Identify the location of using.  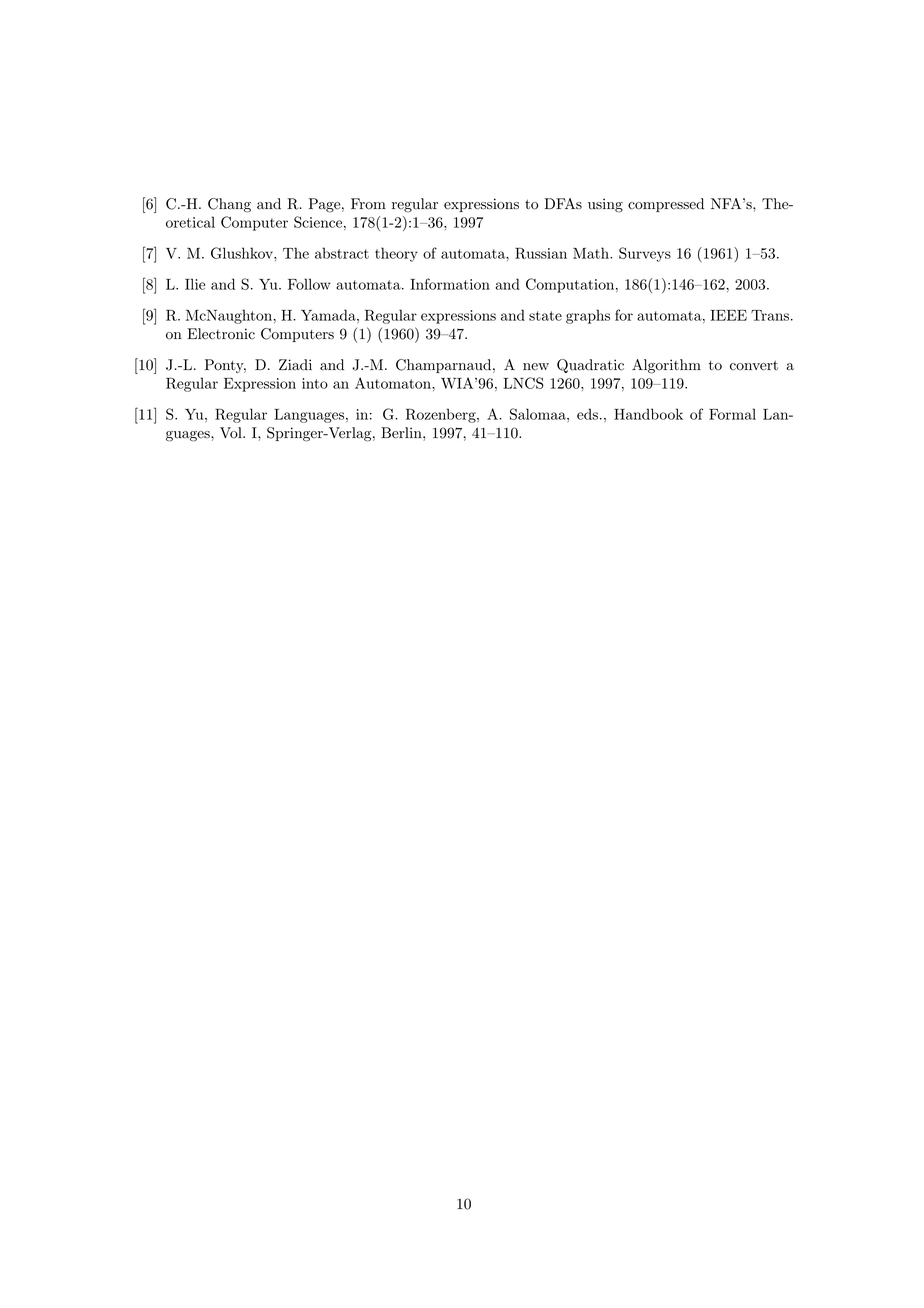
(605, 205).
